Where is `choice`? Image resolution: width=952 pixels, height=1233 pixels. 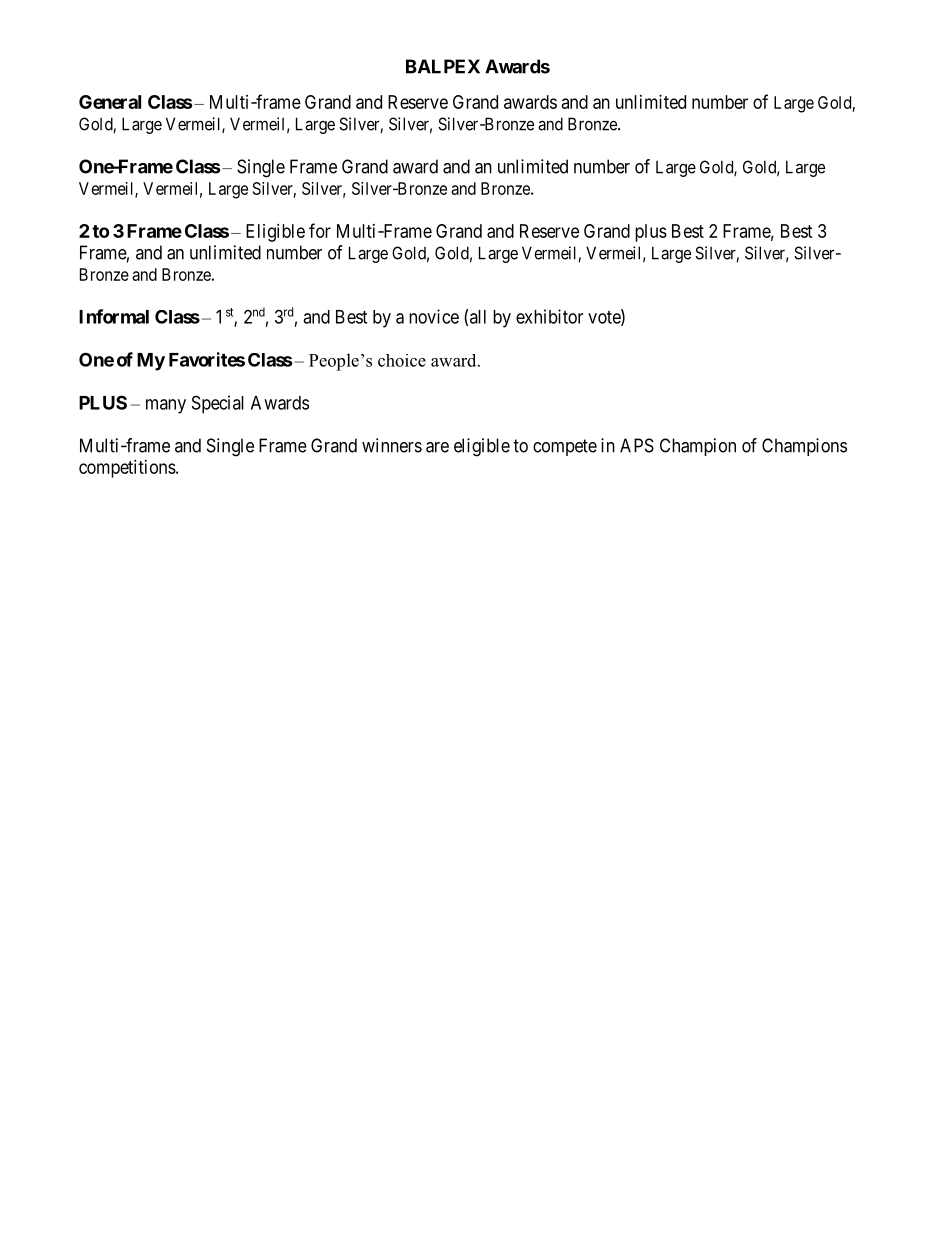
choice is located at coordinates (402, 360).
